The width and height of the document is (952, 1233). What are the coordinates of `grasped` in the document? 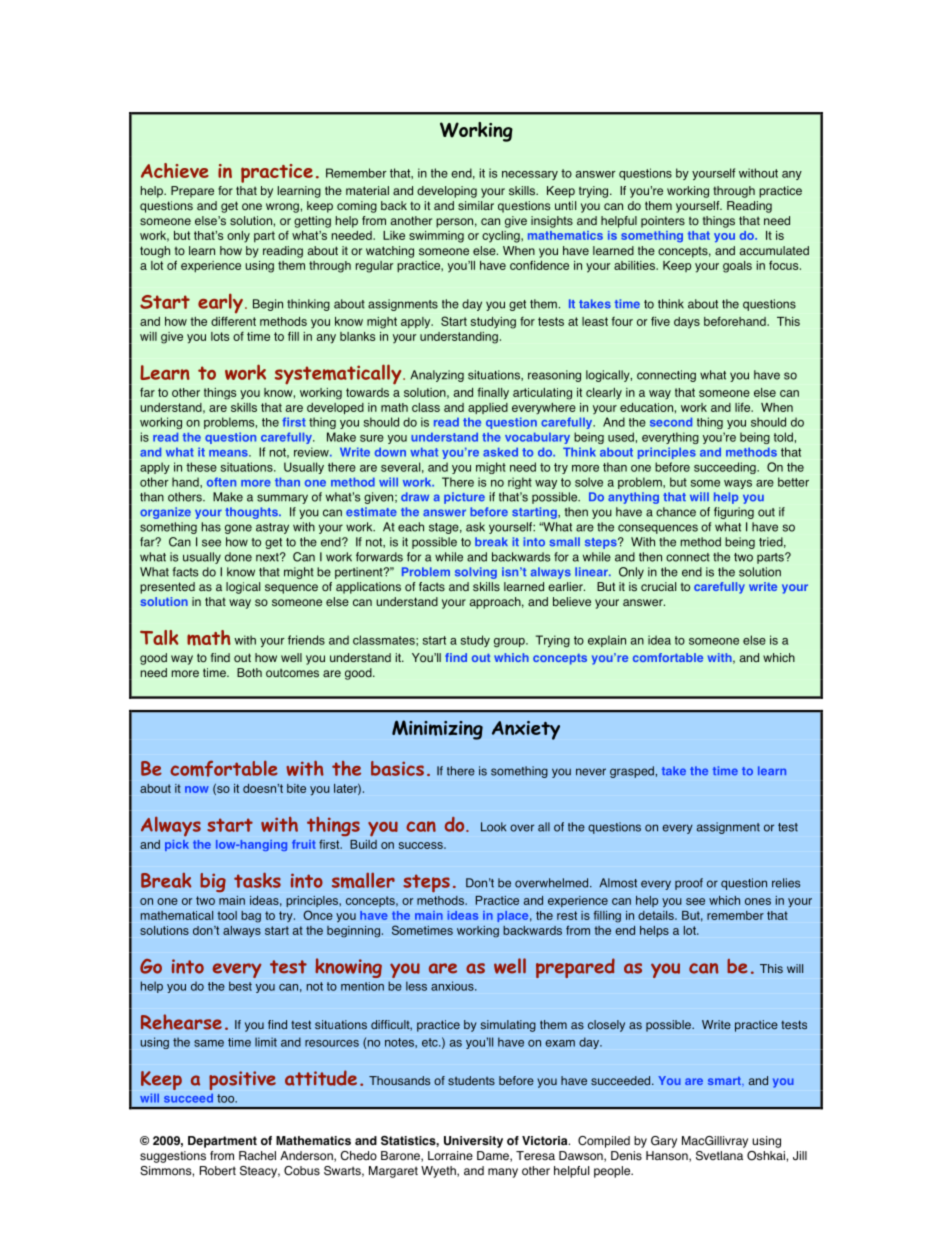 It's located at (632, 772).
